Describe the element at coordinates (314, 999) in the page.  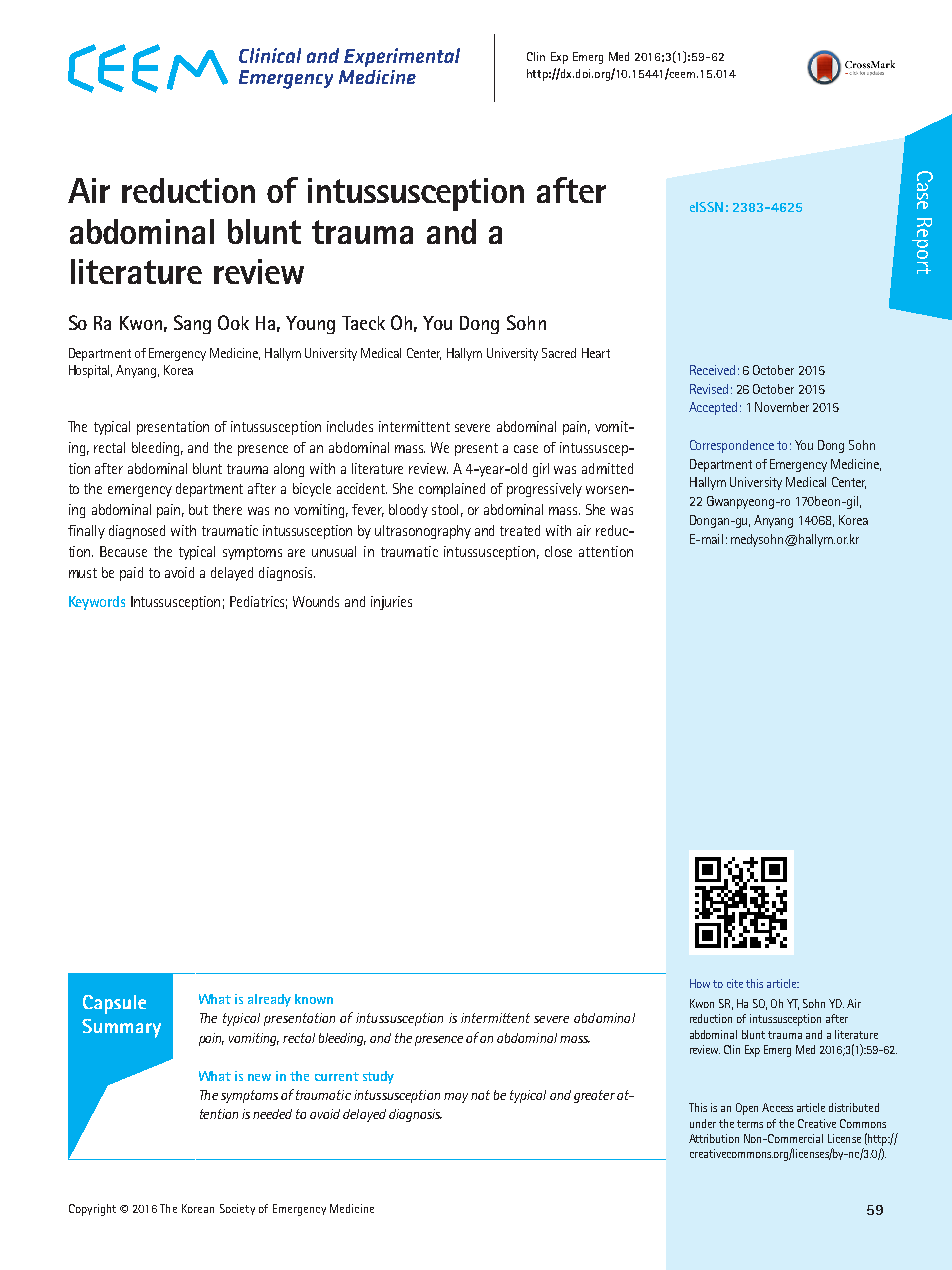
I see `known` at that location.
